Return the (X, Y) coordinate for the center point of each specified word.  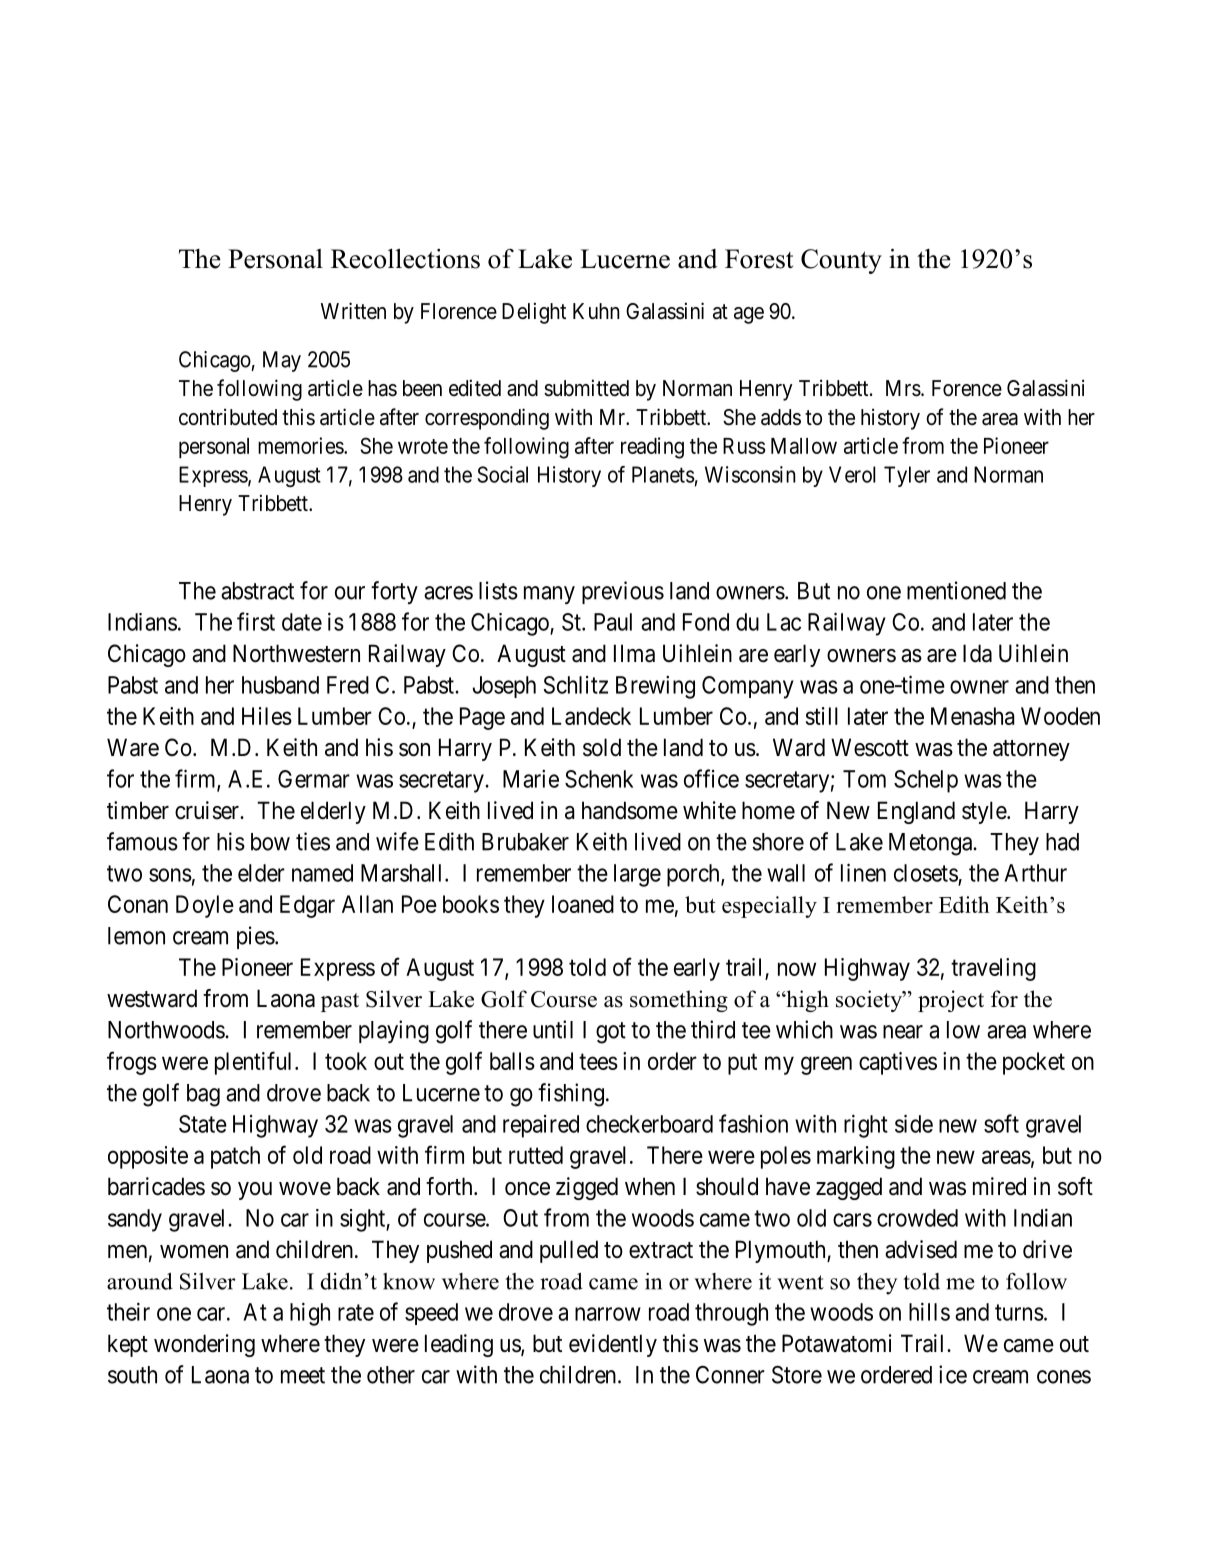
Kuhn (596, 311)
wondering (204, 1345)
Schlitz (576, 685)
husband (280, 685)
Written (353, 311)
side (914, 1123)
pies (256, 937)
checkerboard (649, 1124)
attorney (1031, 750)
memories (301, 445)
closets (926, 873)
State (203, 1124)
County (841, 261)
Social (502, 474)
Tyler (907, 476)
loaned (583, 904)
